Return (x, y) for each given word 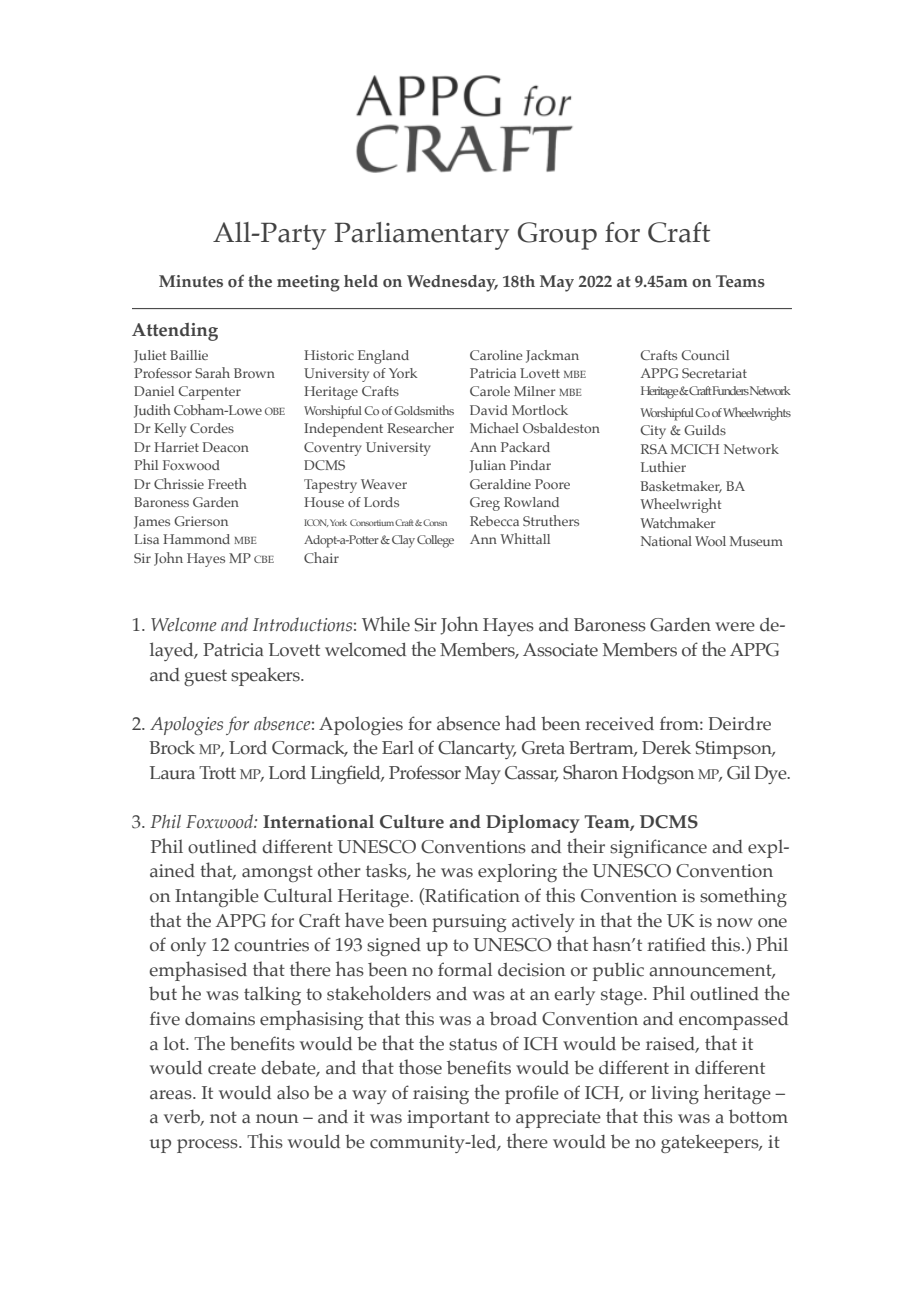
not (223, 1117)
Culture (412, 821)
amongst (277, 873)
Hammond (196, 539)
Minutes (191, 281)
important (448, 1119)
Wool (710, 541)
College (435, 541)
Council (705, 355)
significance (658, 848)
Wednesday (452, 283)
